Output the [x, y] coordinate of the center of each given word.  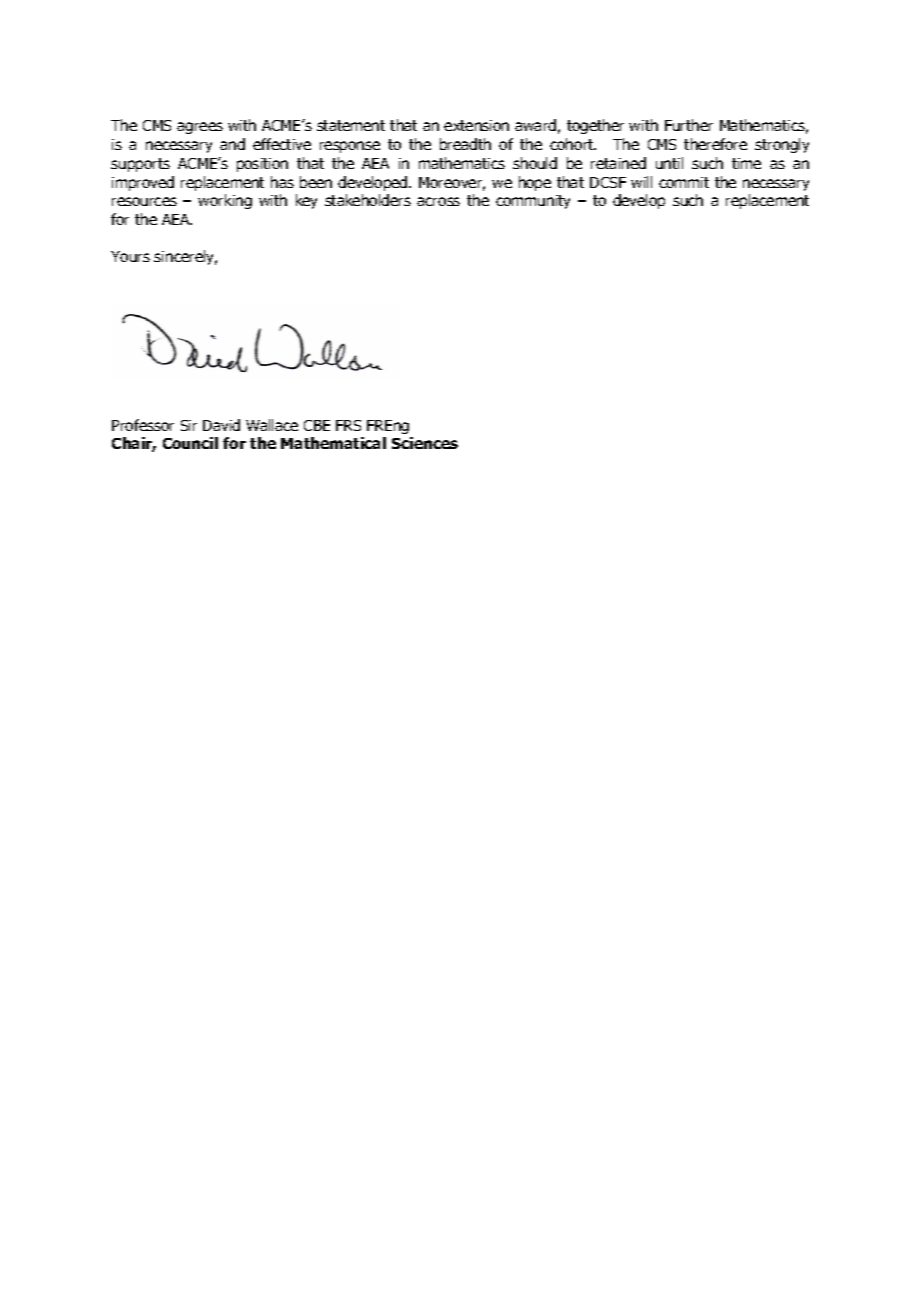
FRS [348, 425]
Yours [130, 256]
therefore [715, 144]
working [225, 201]
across [438, 201]
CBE [317, 425]
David [221, 425]
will [641, 182]
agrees [200, 128]
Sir [189, 425]
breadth [465, 144]
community [533, 202]
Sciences [425, 443]
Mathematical [333, 443]
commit [684, 182]
